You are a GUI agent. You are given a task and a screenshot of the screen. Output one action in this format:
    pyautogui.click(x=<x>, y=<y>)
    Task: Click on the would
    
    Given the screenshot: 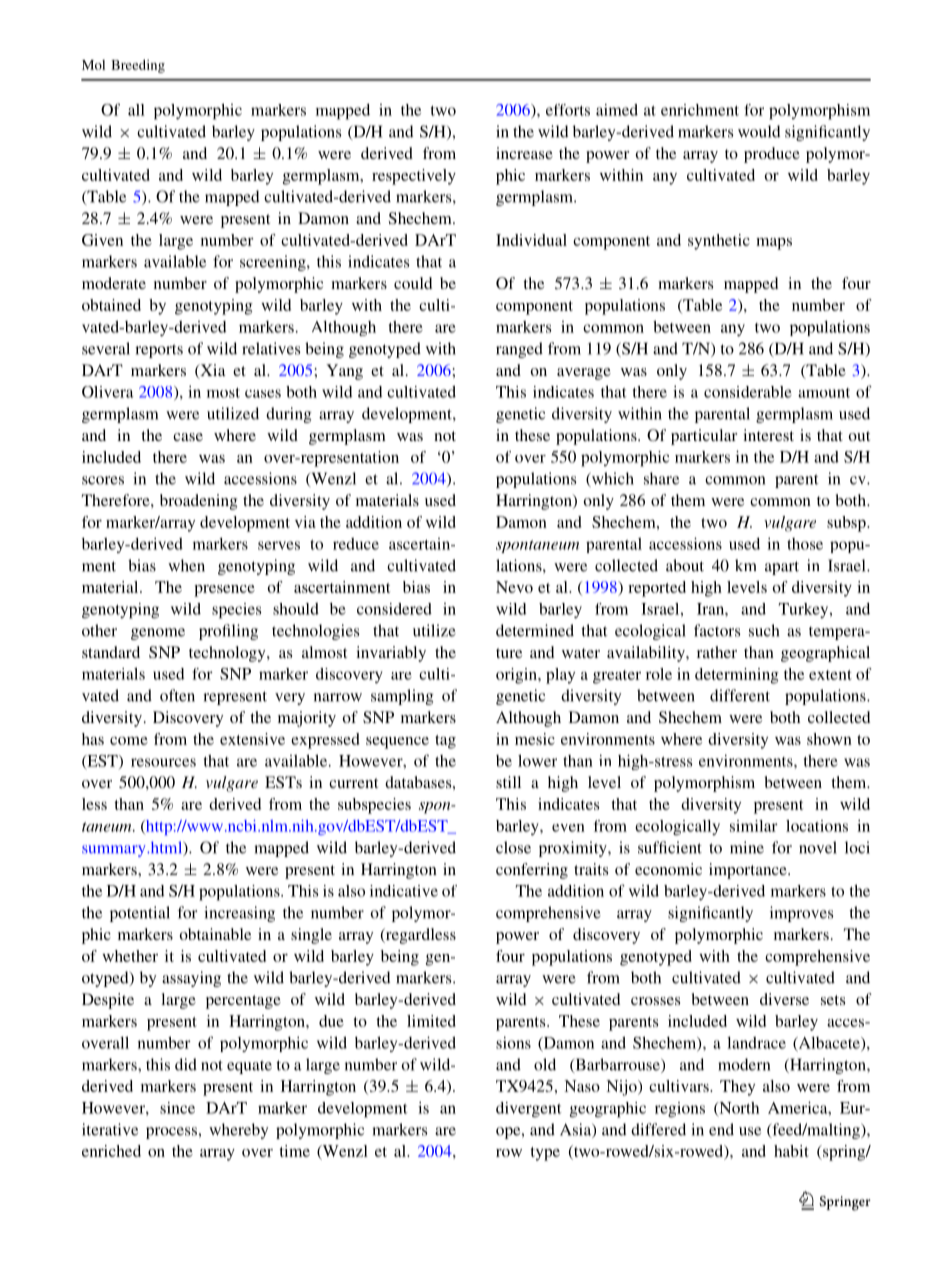 What is the action you would take?
    pyautogui.click(x=759, y=131)
